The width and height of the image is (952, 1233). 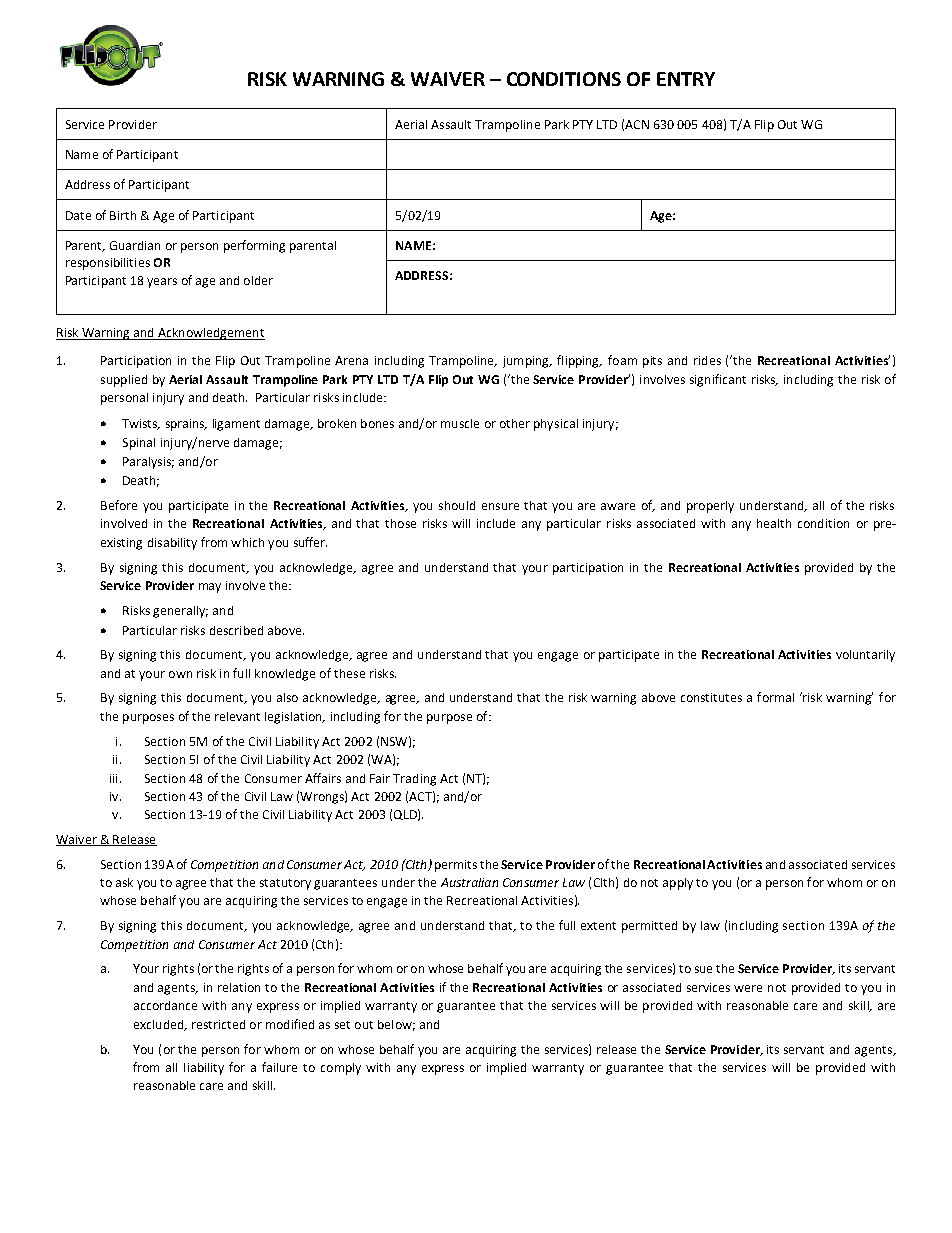 What do you see at coordinates (707, 360) in the image?
I see `rides` at bounding box center [707, 360].
